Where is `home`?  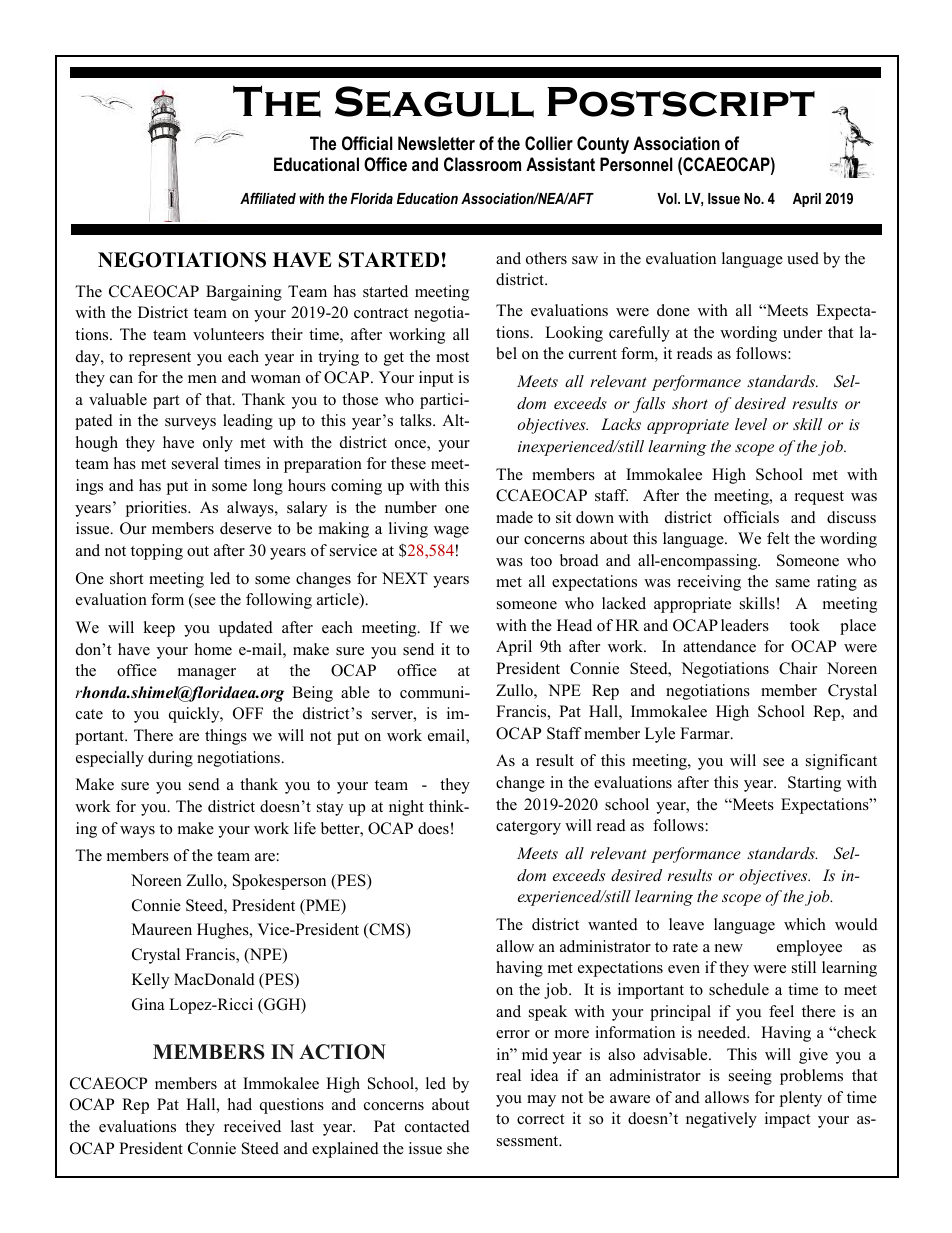
home is located at coordinates (213, 649).
